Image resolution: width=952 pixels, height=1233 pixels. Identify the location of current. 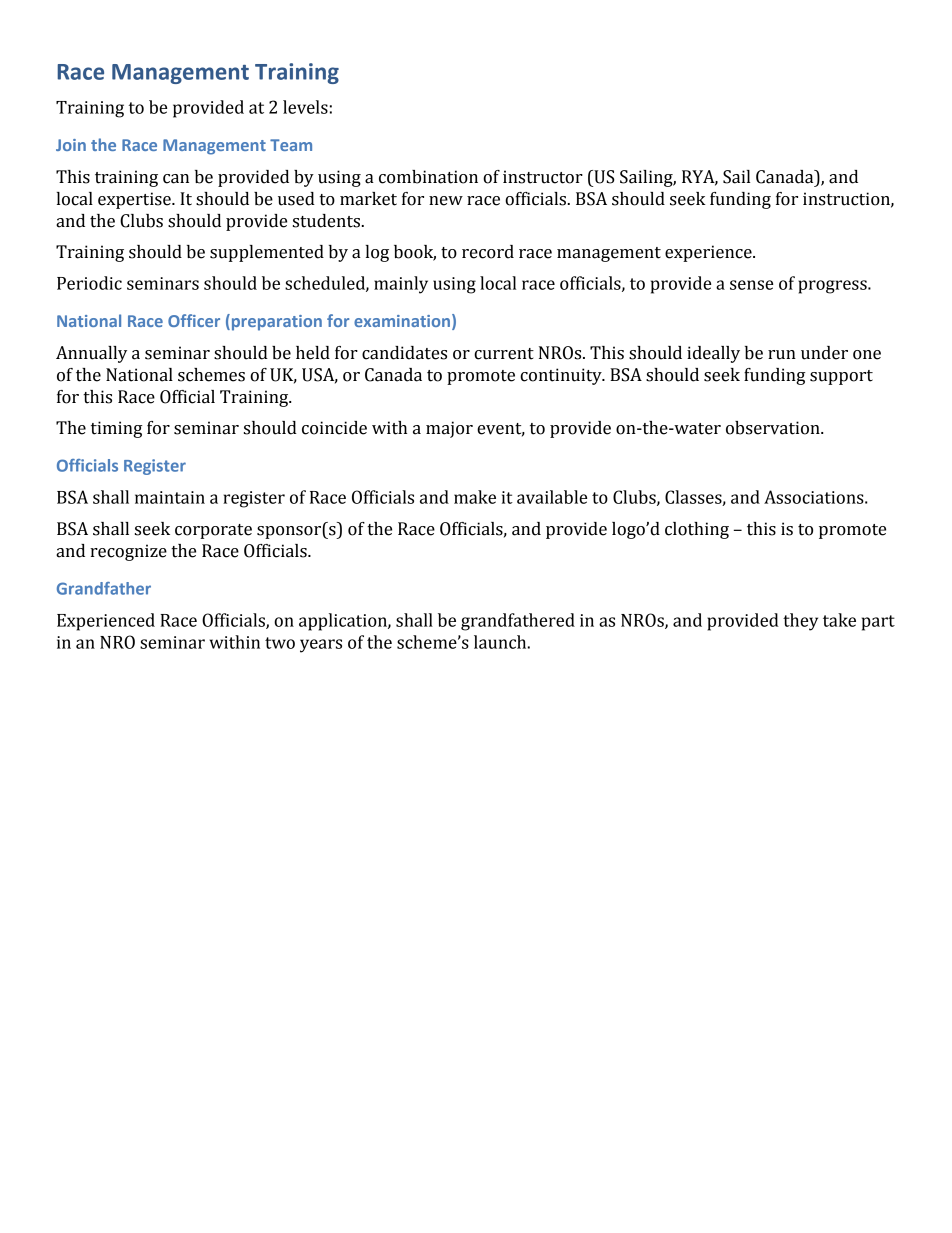
(504, 354).
